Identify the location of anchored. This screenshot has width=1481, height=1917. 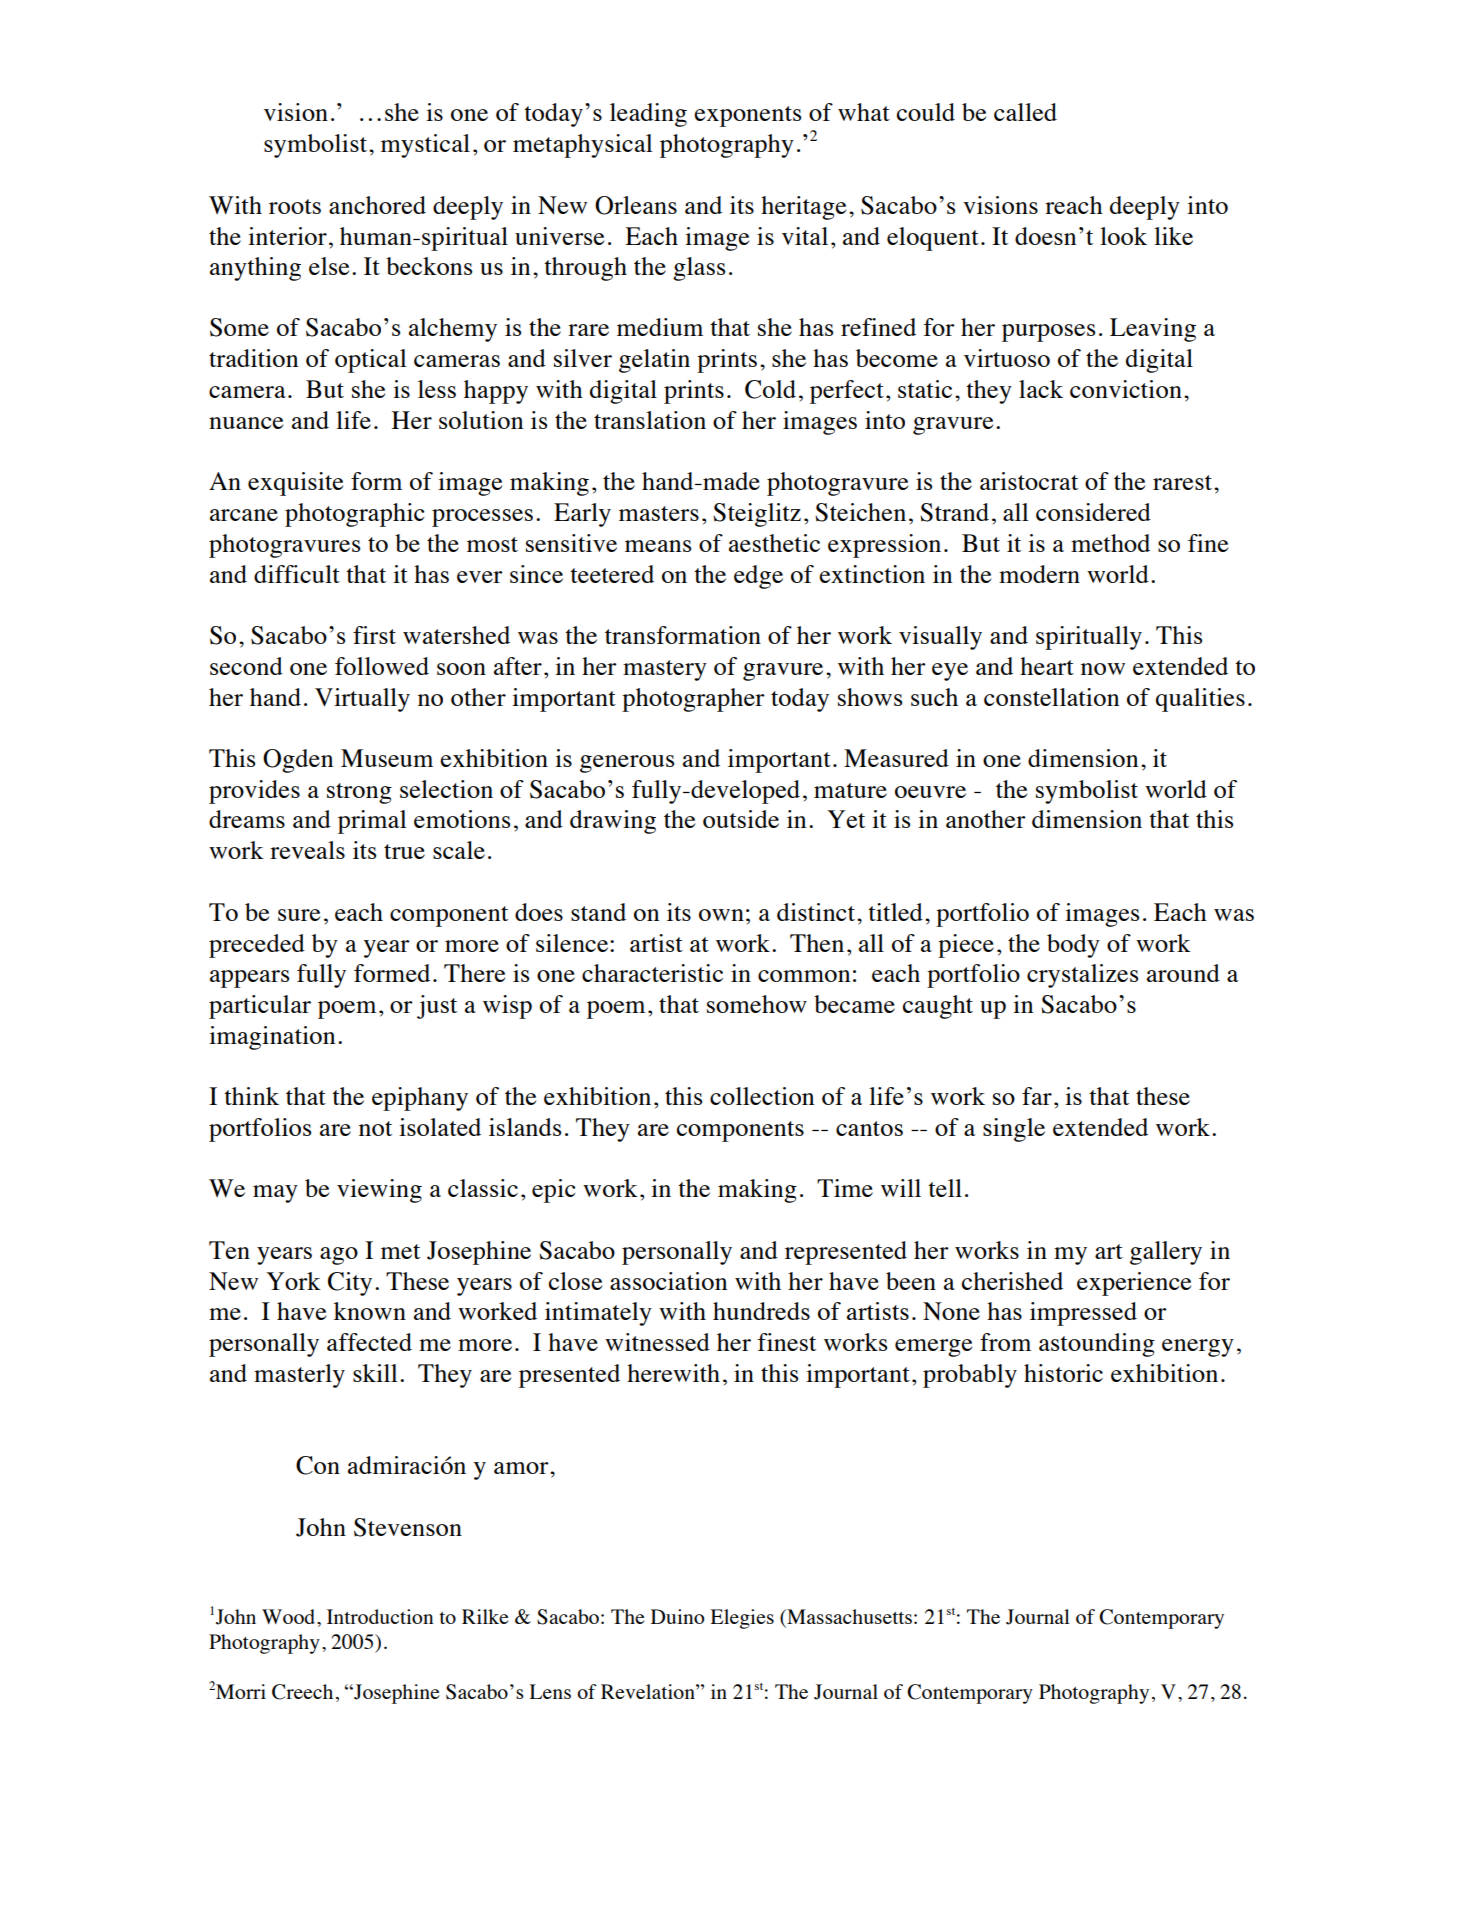
(377, 205).
